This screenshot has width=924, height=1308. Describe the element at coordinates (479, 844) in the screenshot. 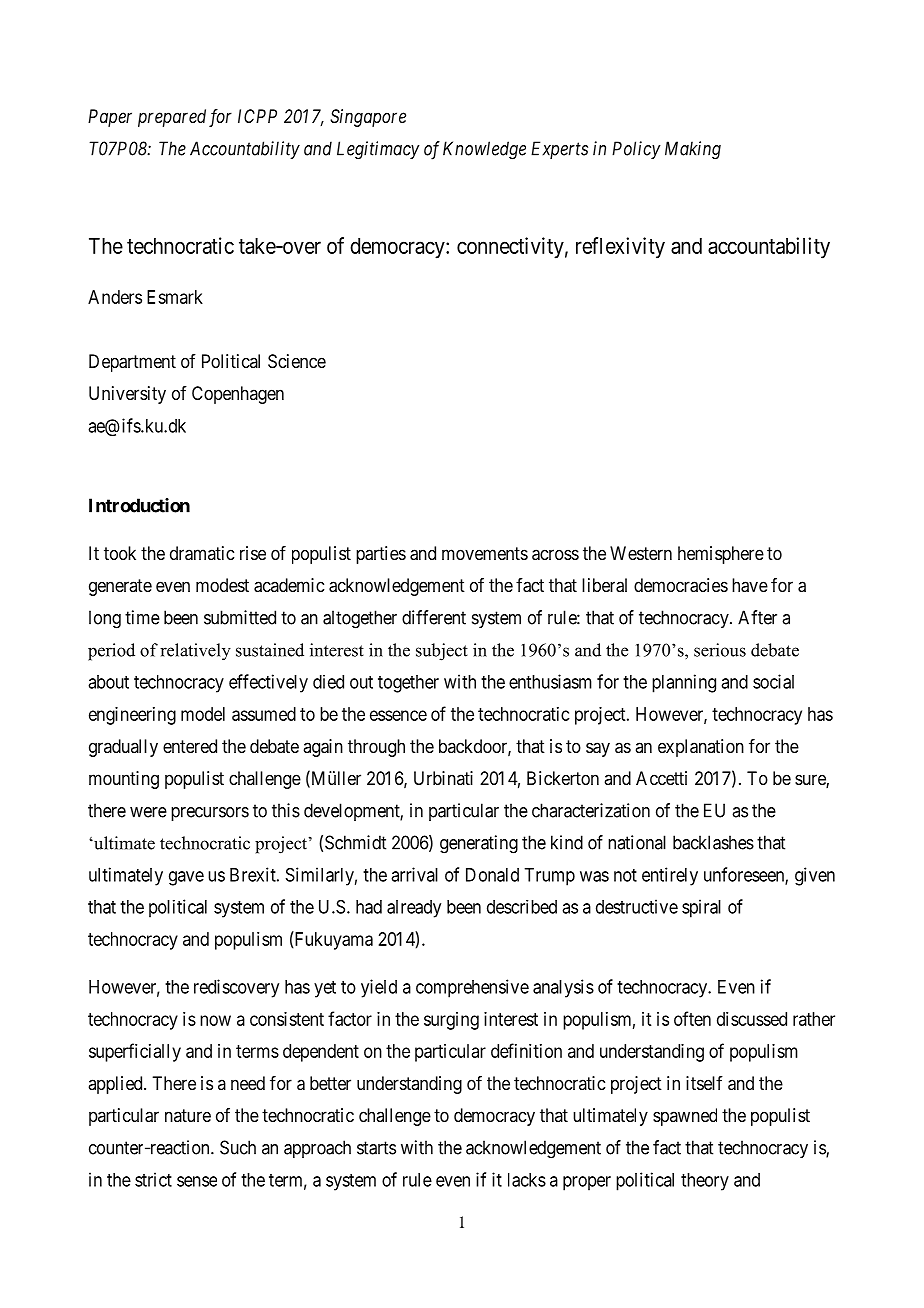

I see `generating` at that location.
